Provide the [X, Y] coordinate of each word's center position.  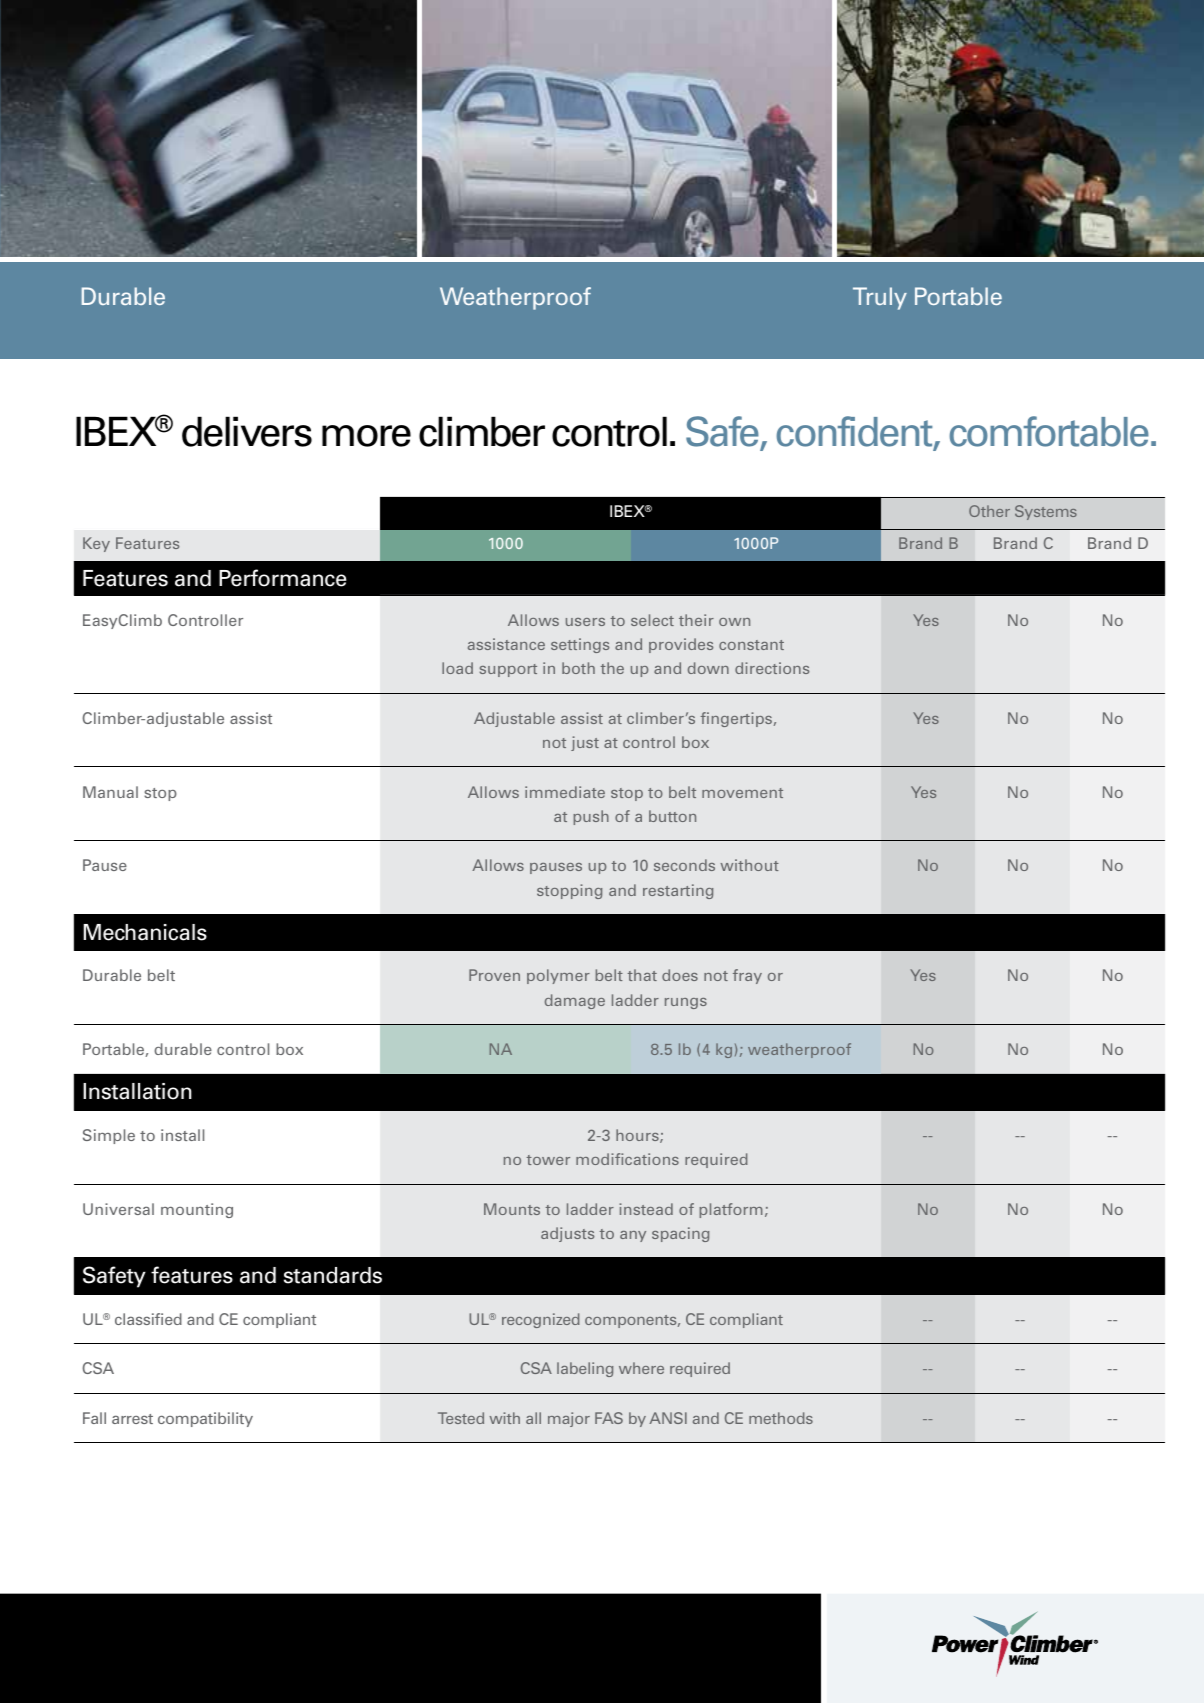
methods [781, 1418]
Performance [282, 578]
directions [772, 668]
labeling [585, 1369]
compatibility [205, 1419]
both [578, 668]
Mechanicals [145, 932]
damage [575, 1001]
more [366, 436]
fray [747, 976]
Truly [880, 298]
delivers [247, 431]
